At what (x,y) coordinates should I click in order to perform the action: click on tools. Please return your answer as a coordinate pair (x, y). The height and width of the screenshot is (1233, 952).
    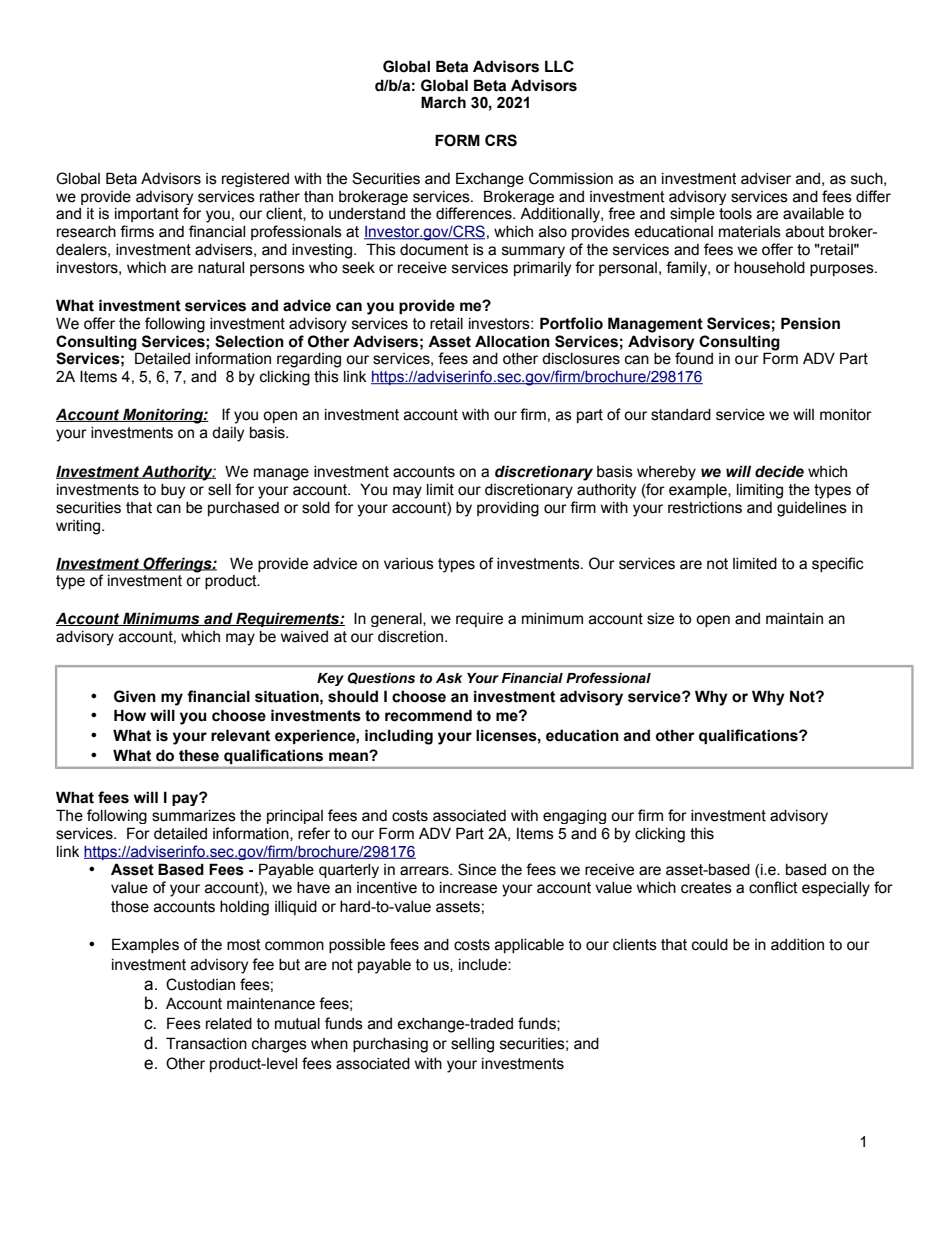
    Looking at the image, I should click on (735, 214).
